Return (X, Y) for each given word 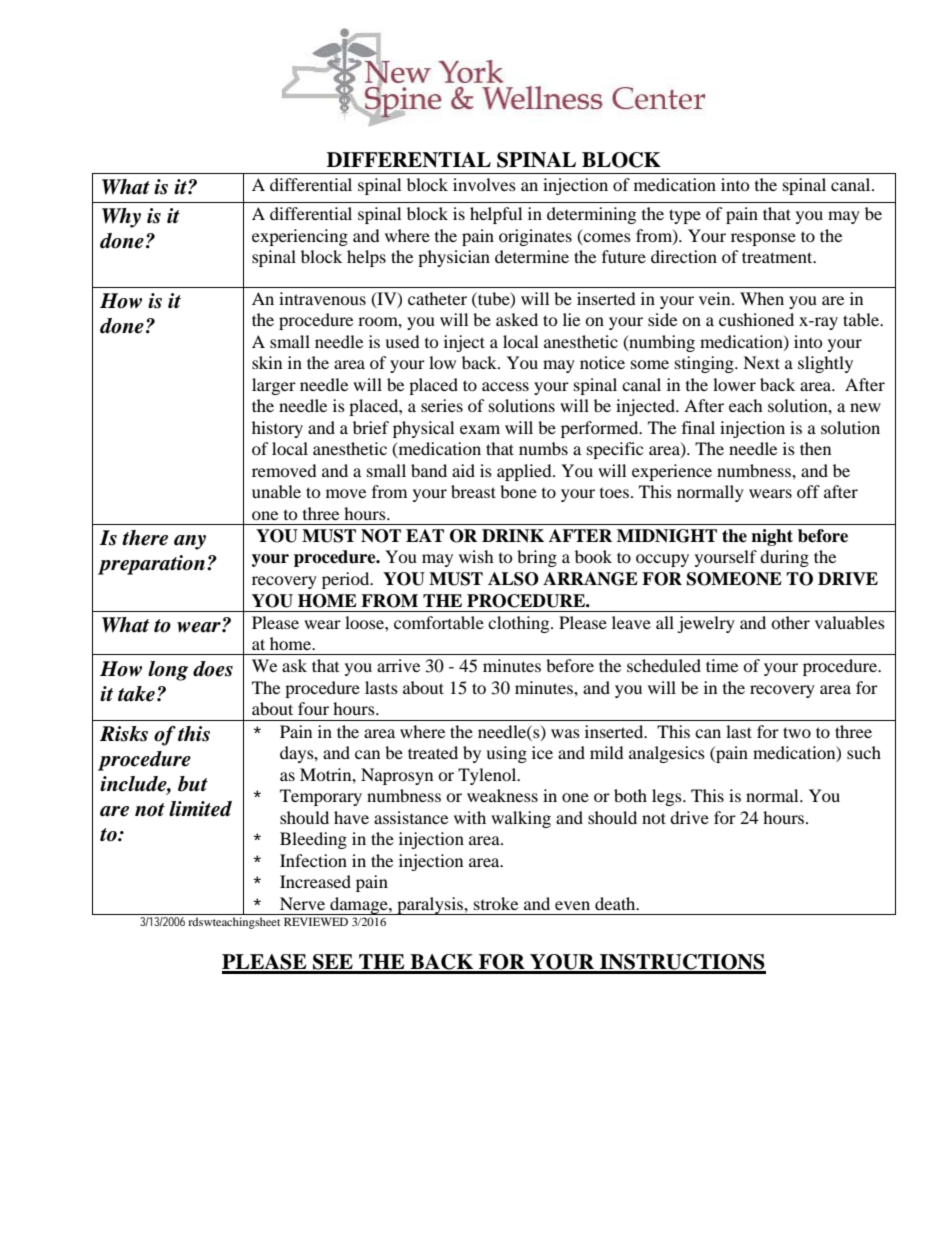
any (190, 542)
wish (476, 556)
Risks (124, 734)
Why (121, 218)
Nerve (302, 903)
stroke (496, 903)
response (763, 239)
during (784, 558)
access (505, 386)
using (506, 754)
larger (274, 386)
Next (761, 362)
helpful (496, 215)
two (797, 732)
